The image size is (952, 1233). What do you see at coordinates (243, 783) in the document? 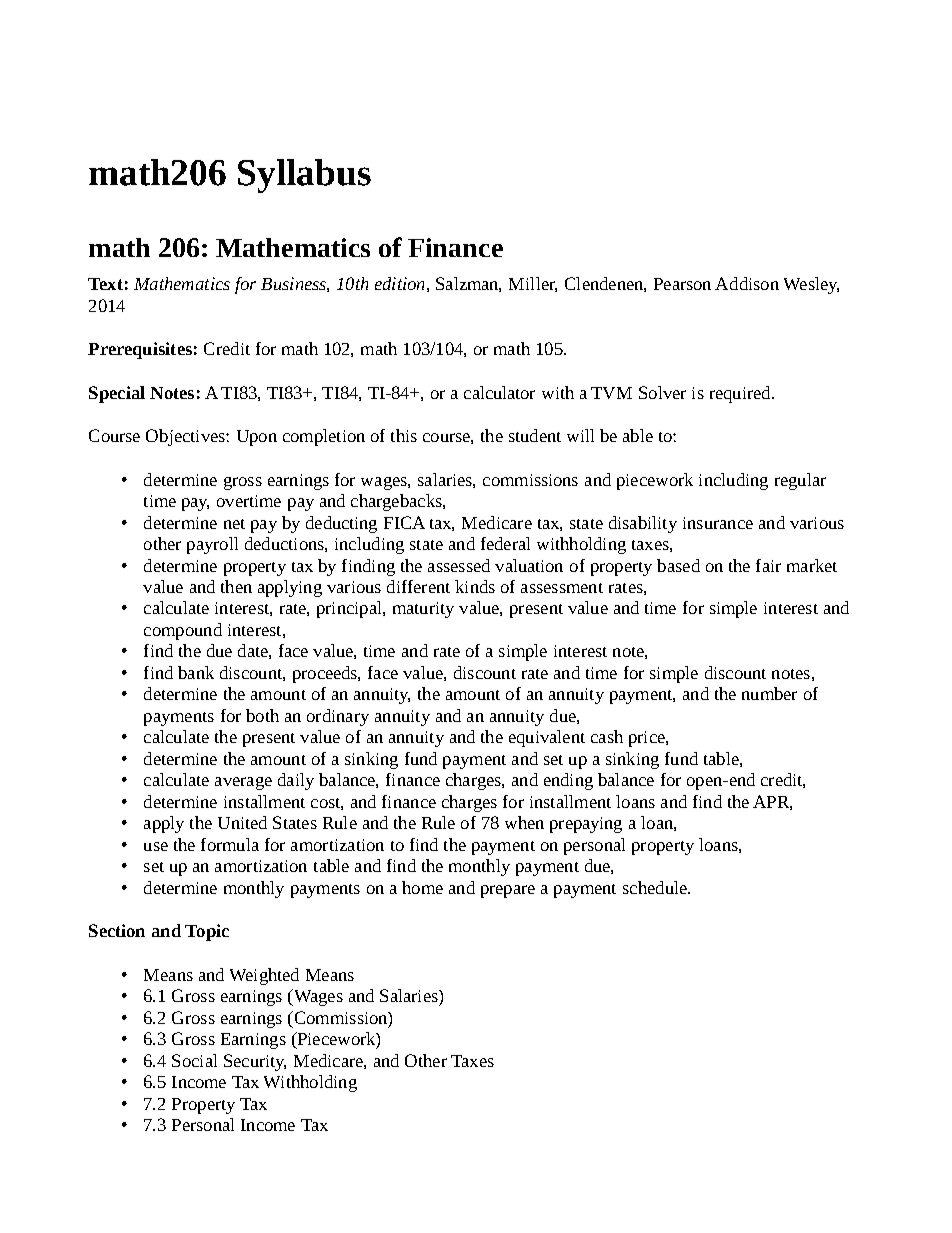
I see `average` at bounding box center [243, 783].
